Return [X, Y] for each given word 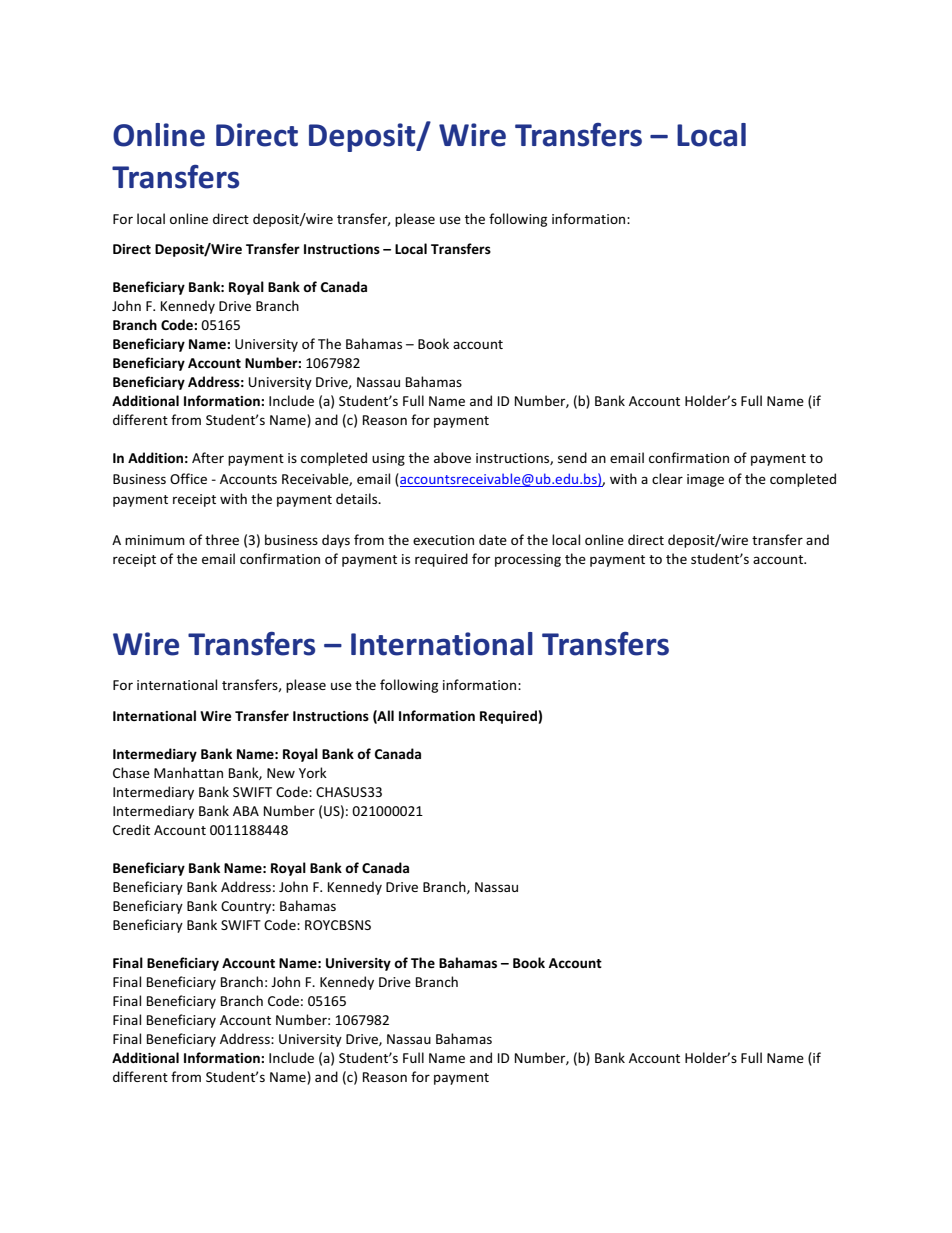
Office [188, 478]
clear [667, 478]
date [493, 539]
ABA [246, 811]
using [388, 459]
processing [528, 560]
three [222, 539]
